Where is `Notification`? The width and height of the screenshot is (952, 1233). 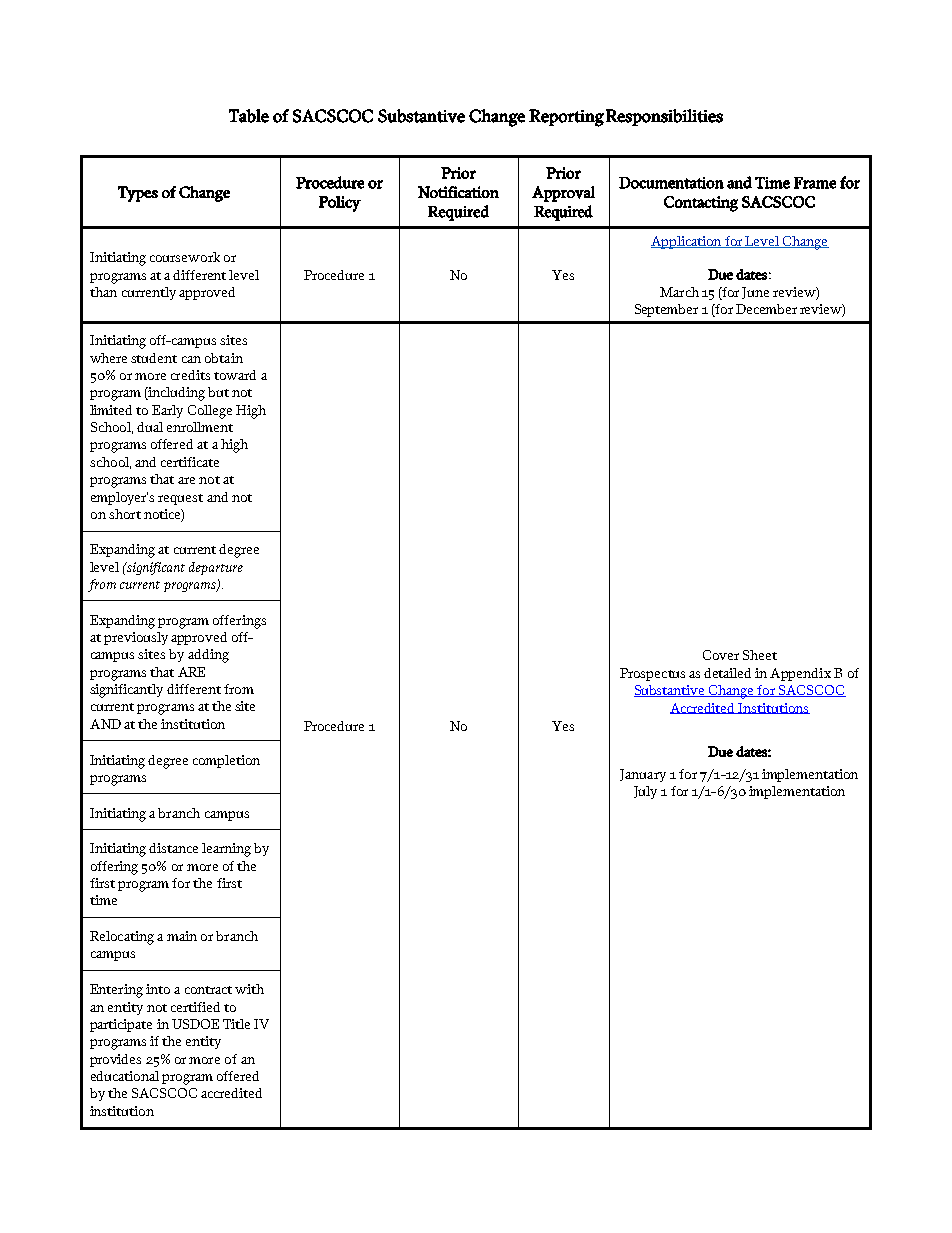
Notification is located at coordinates (458, 192).
